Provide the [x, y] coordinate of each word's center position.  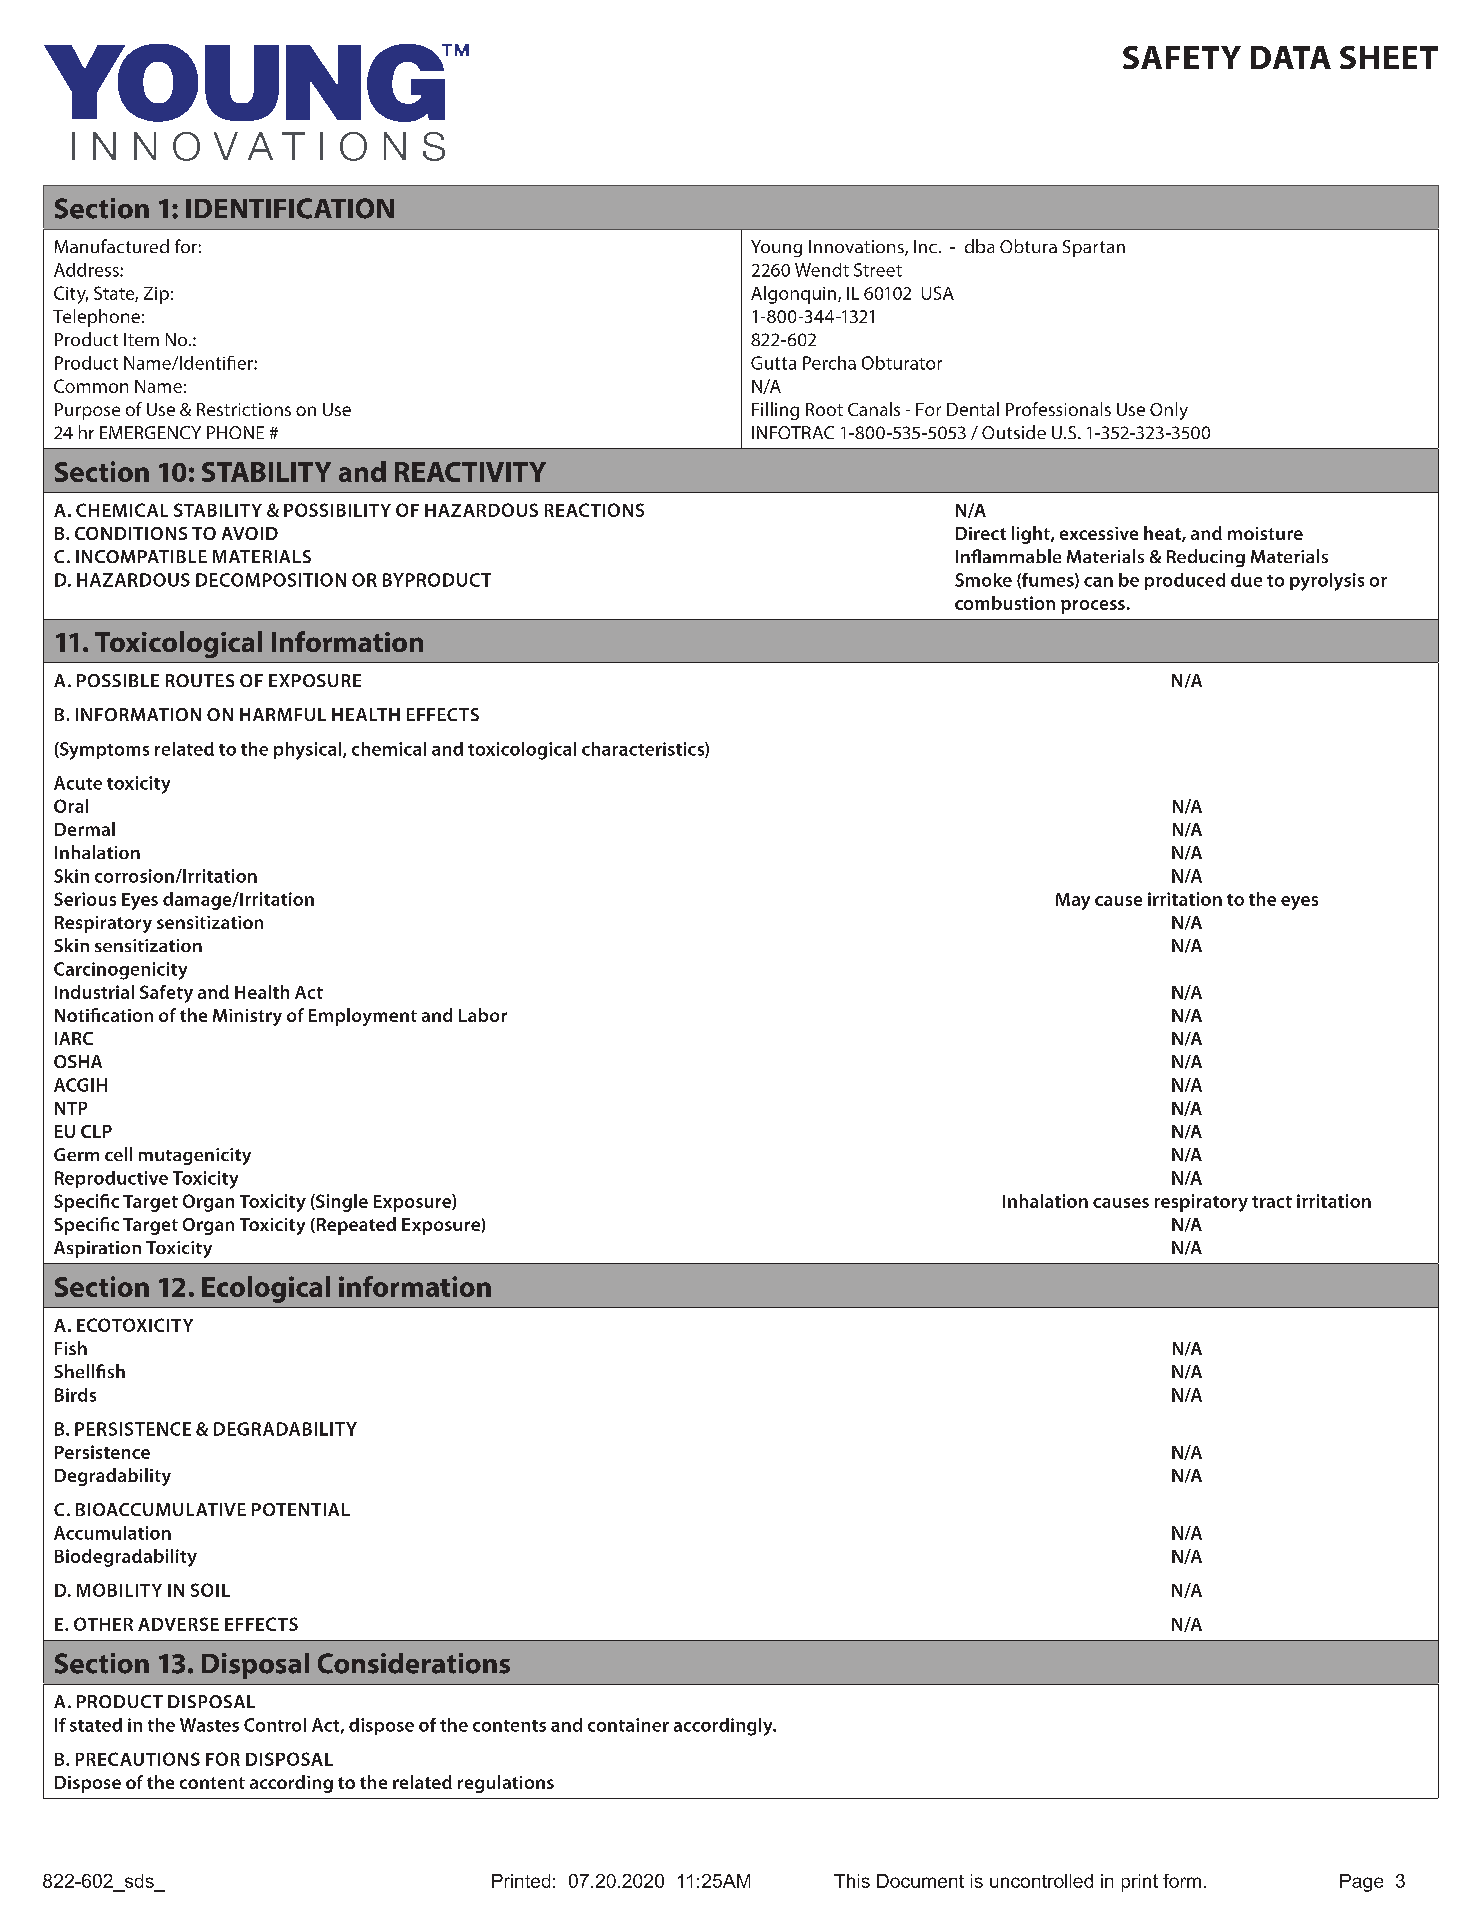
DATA [1291, 57]
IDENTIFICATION [290, 208]
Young [776, 248]
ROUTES [200, 680]
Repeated [355, 1226]
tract [1272, 1202]
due [1246, 580]
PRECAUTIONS [138, 1759]
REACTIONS [594, 510]
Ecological [266, 1289]
